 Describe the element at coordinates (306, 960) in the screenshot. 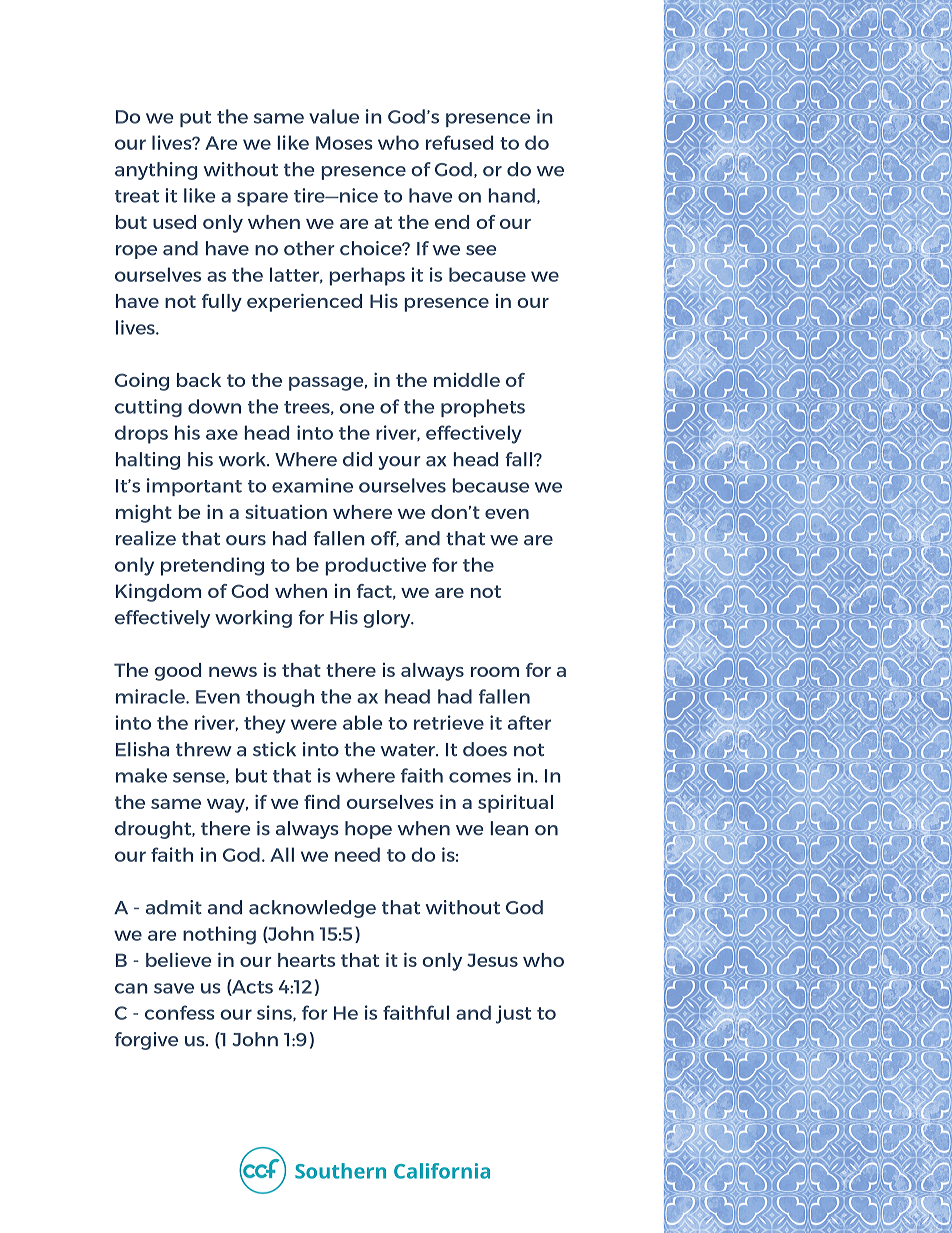

I see `hearts` at that location.
